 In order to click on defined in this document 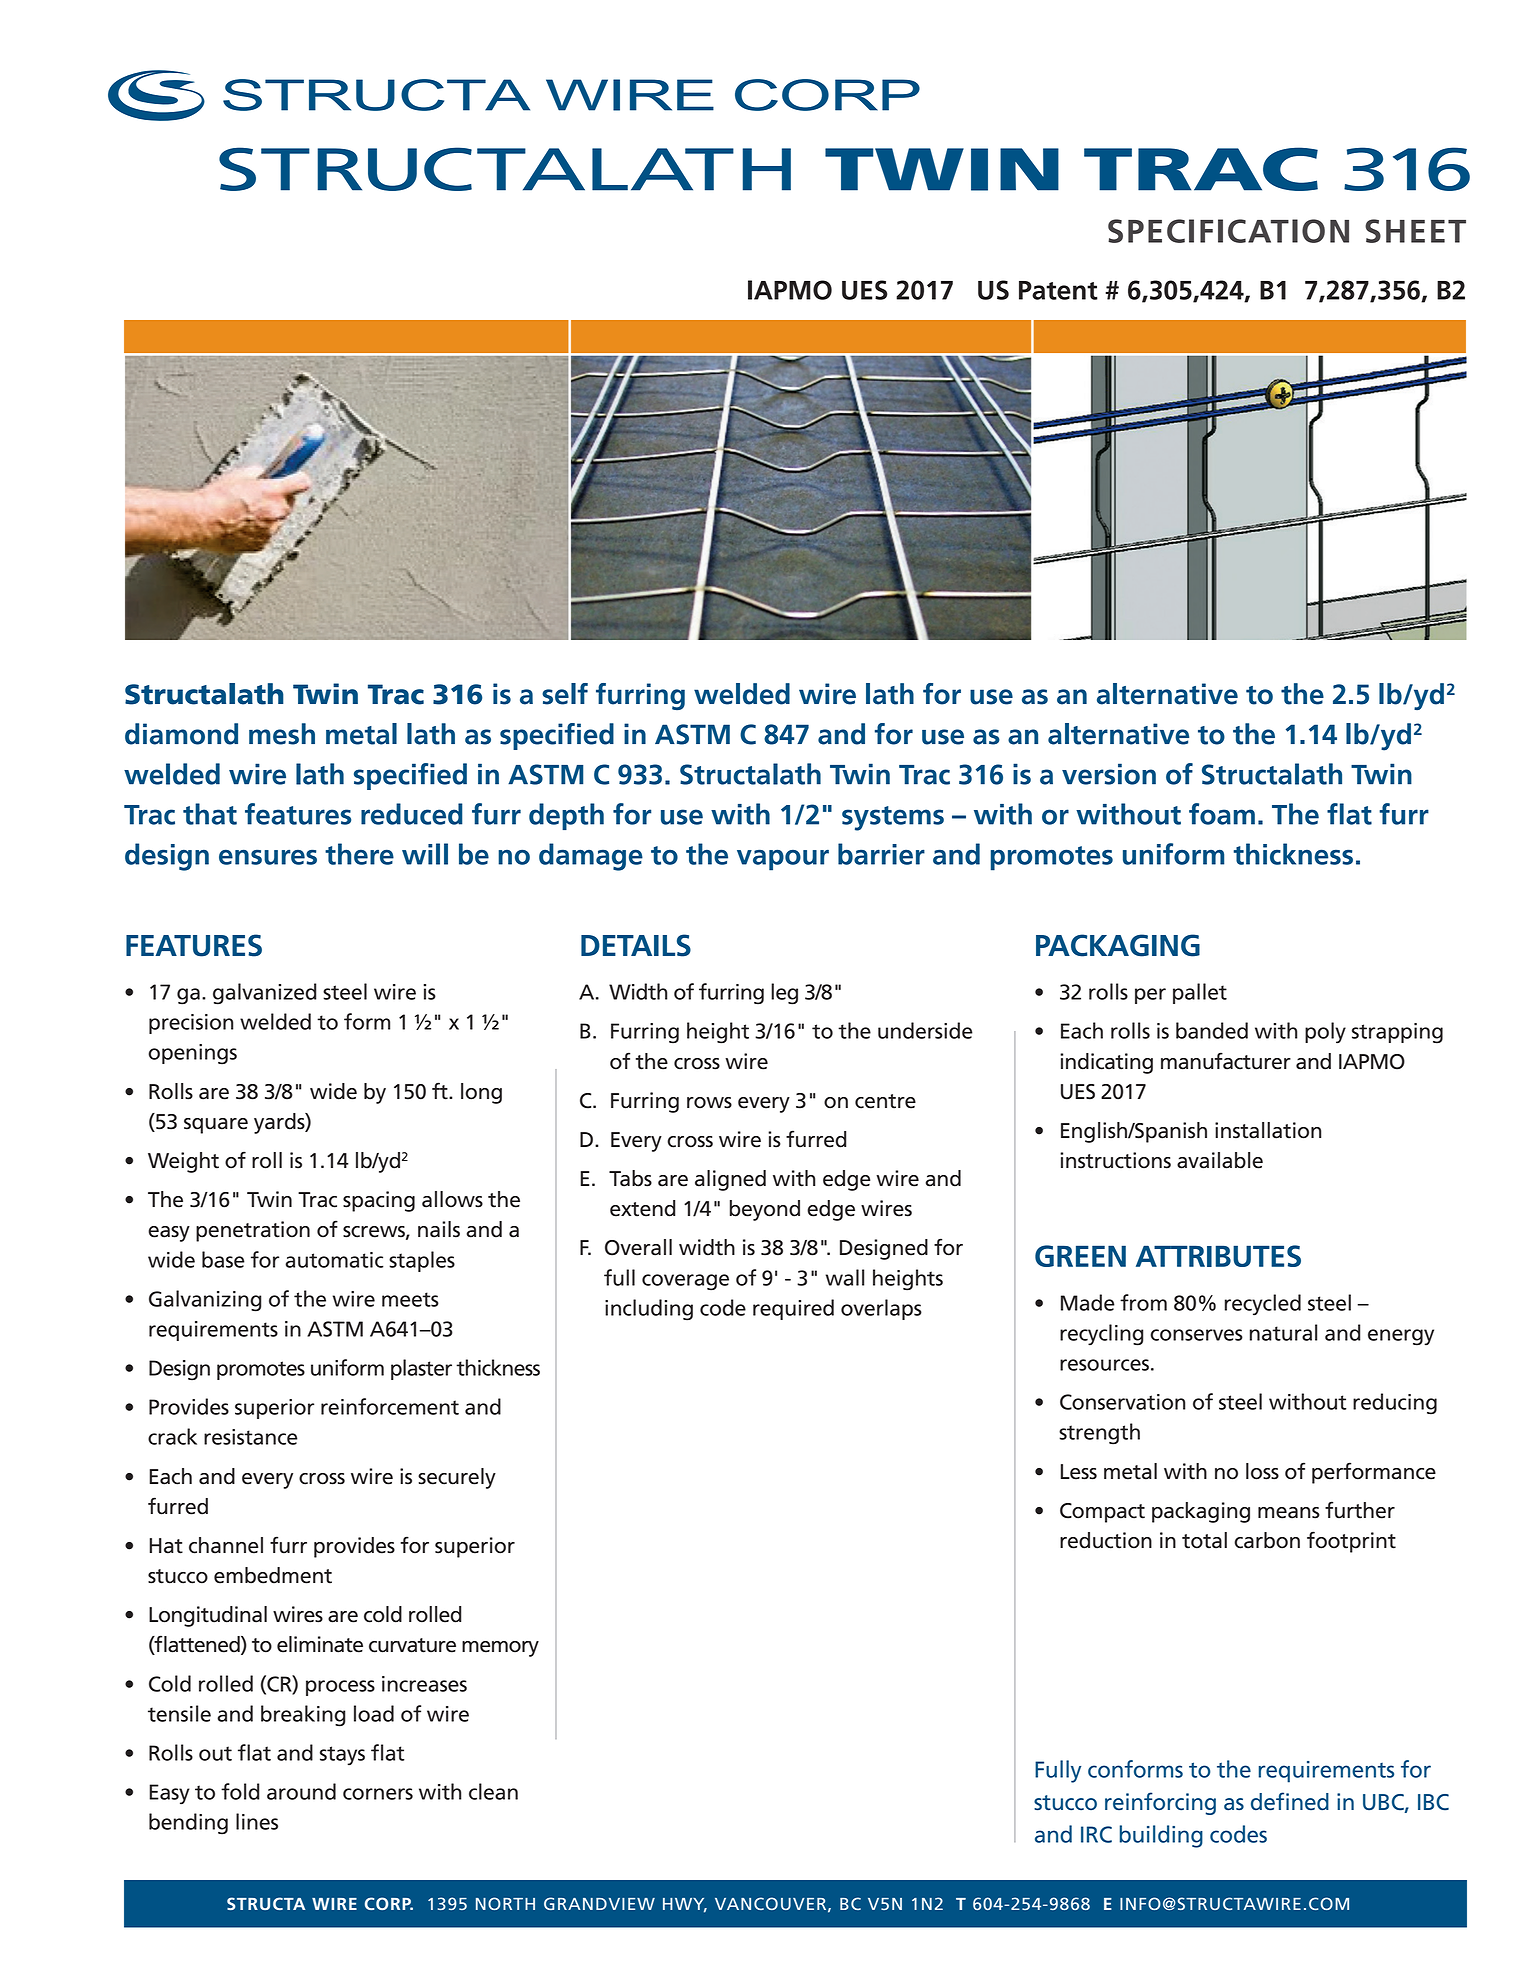, I will do `click(1290, 1801)`.
